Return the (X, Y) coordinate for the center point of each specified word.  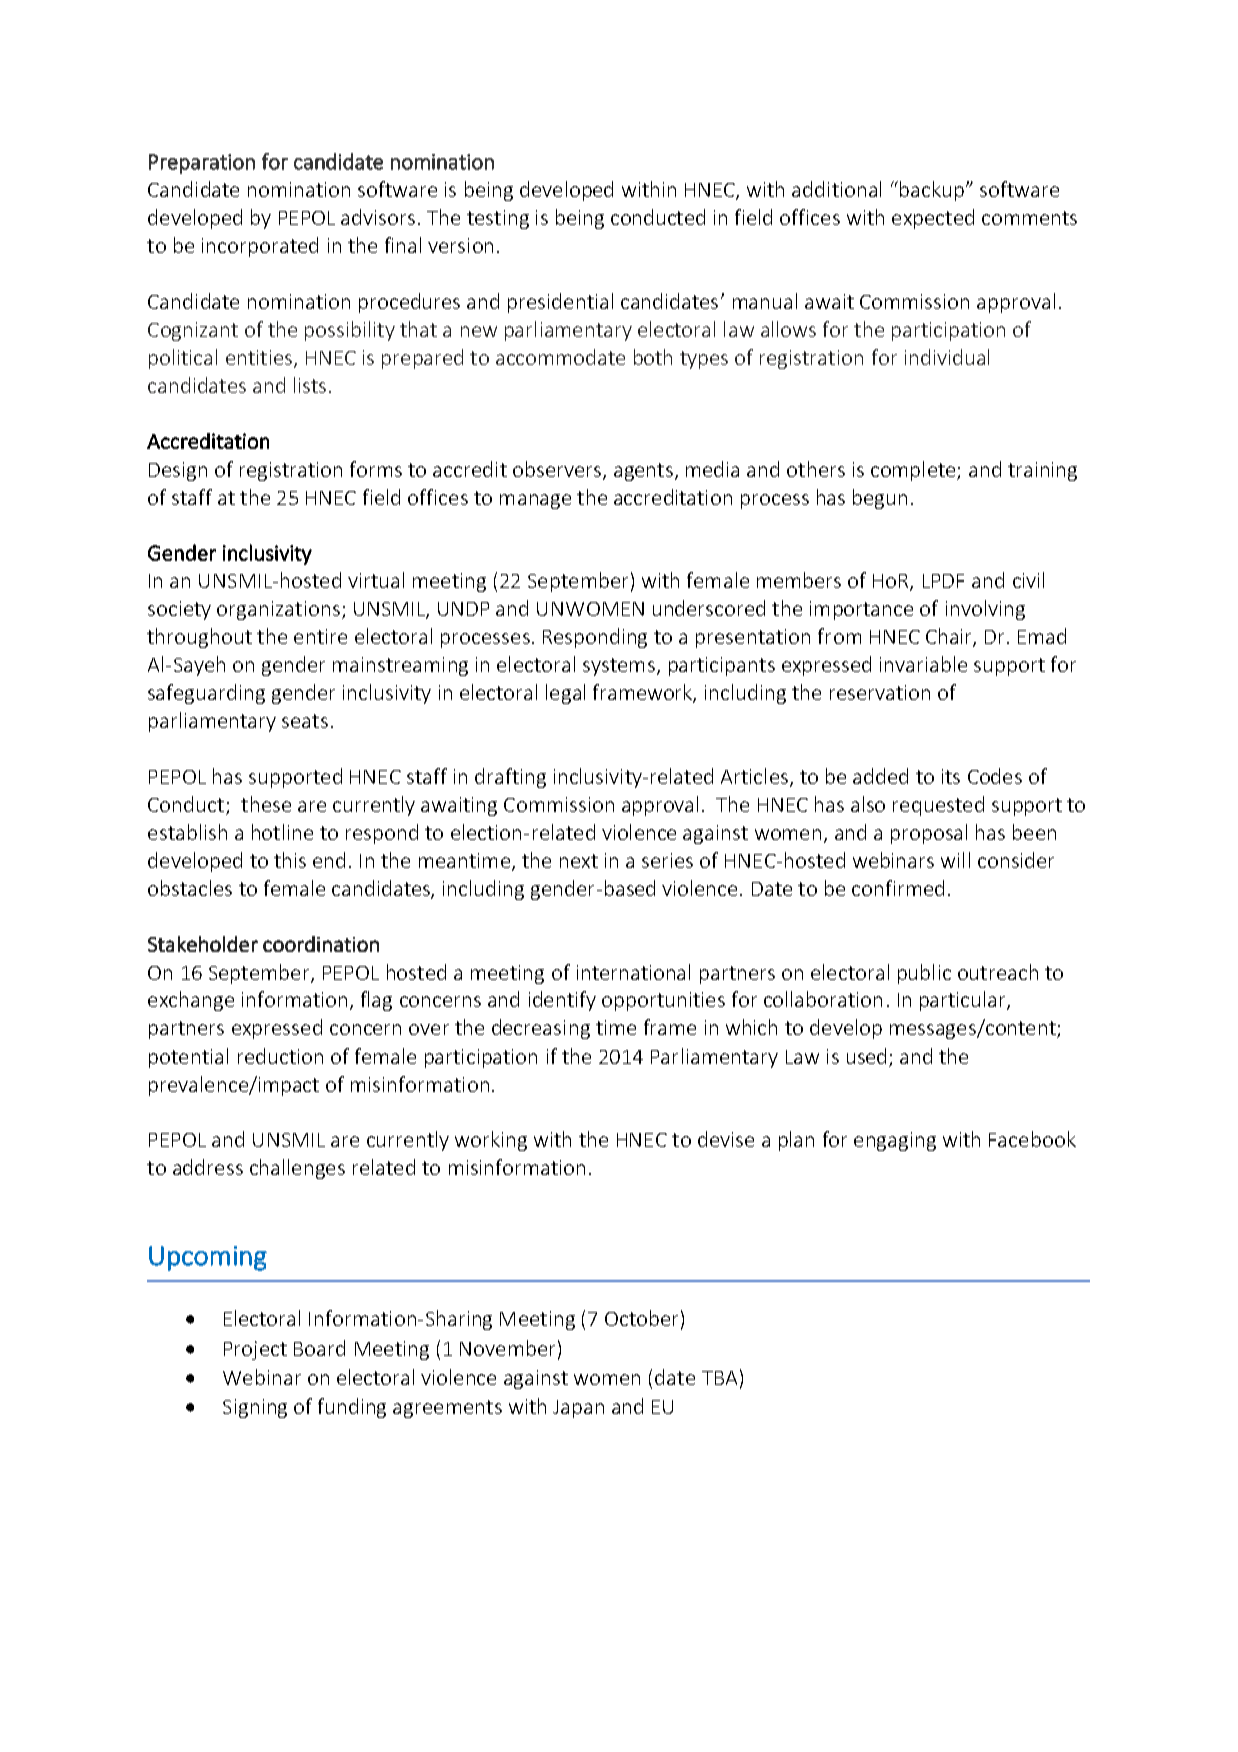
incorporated (260, 247)
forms (376, 469)
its (951, 776)
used (866, 1056)
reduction (280, 1056)
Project (255, 1350)
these (266, 804)
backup (932, 191)
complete (914, 471)
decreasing (541, 1029)
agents (643, 472)
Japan (578, 1409)
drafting (510, 778)
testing (498, 219)
